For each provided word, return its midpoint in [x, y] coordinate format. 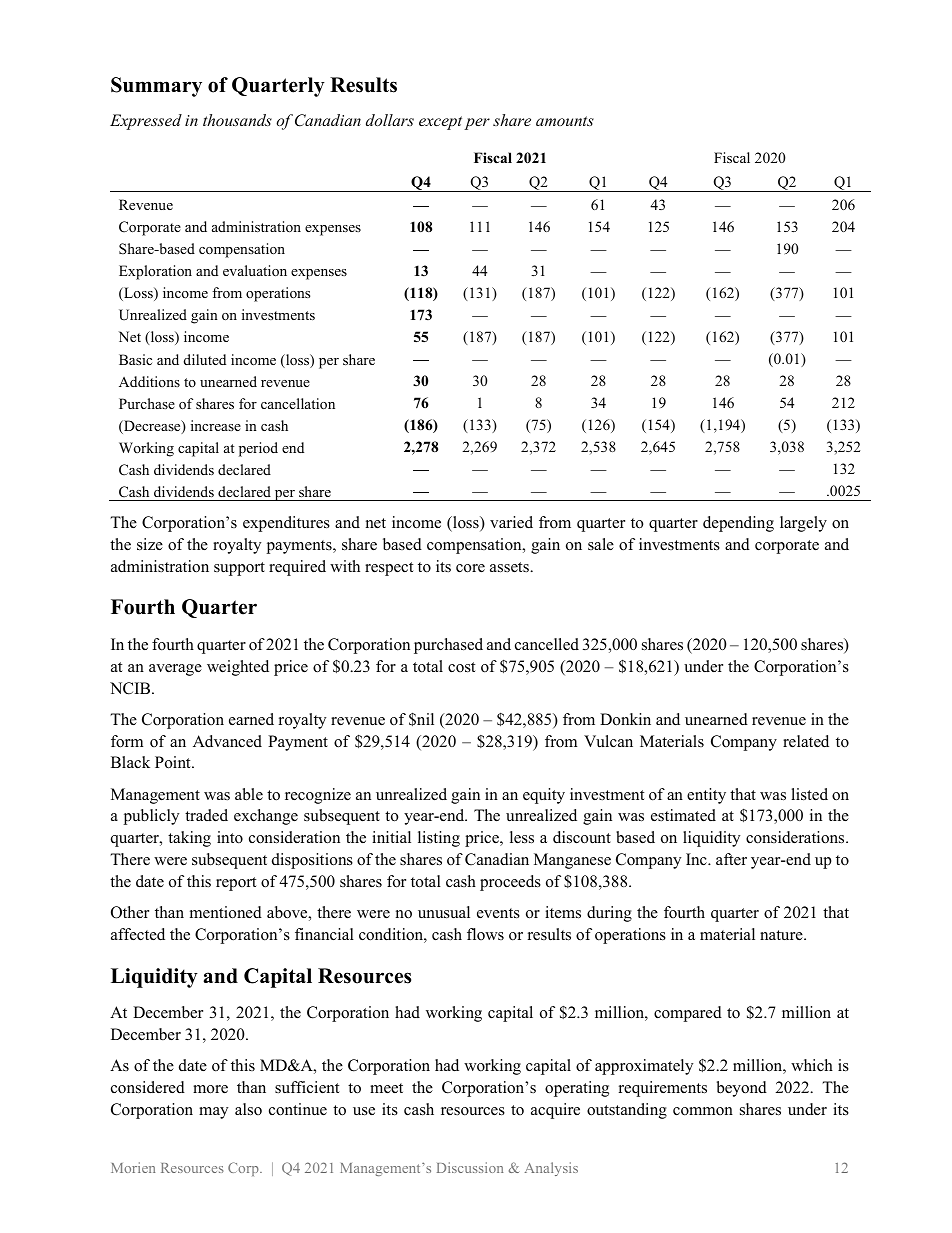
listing [439, 839]
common [703, 1111]
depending [738, 524]
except [440, 123]
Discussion [470, 1167]
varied [511, 522]
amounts [565, 121]
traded [206, 815]
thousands [237, 120]
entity [706, 796]
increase [216, 425]
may [213, 1113]
